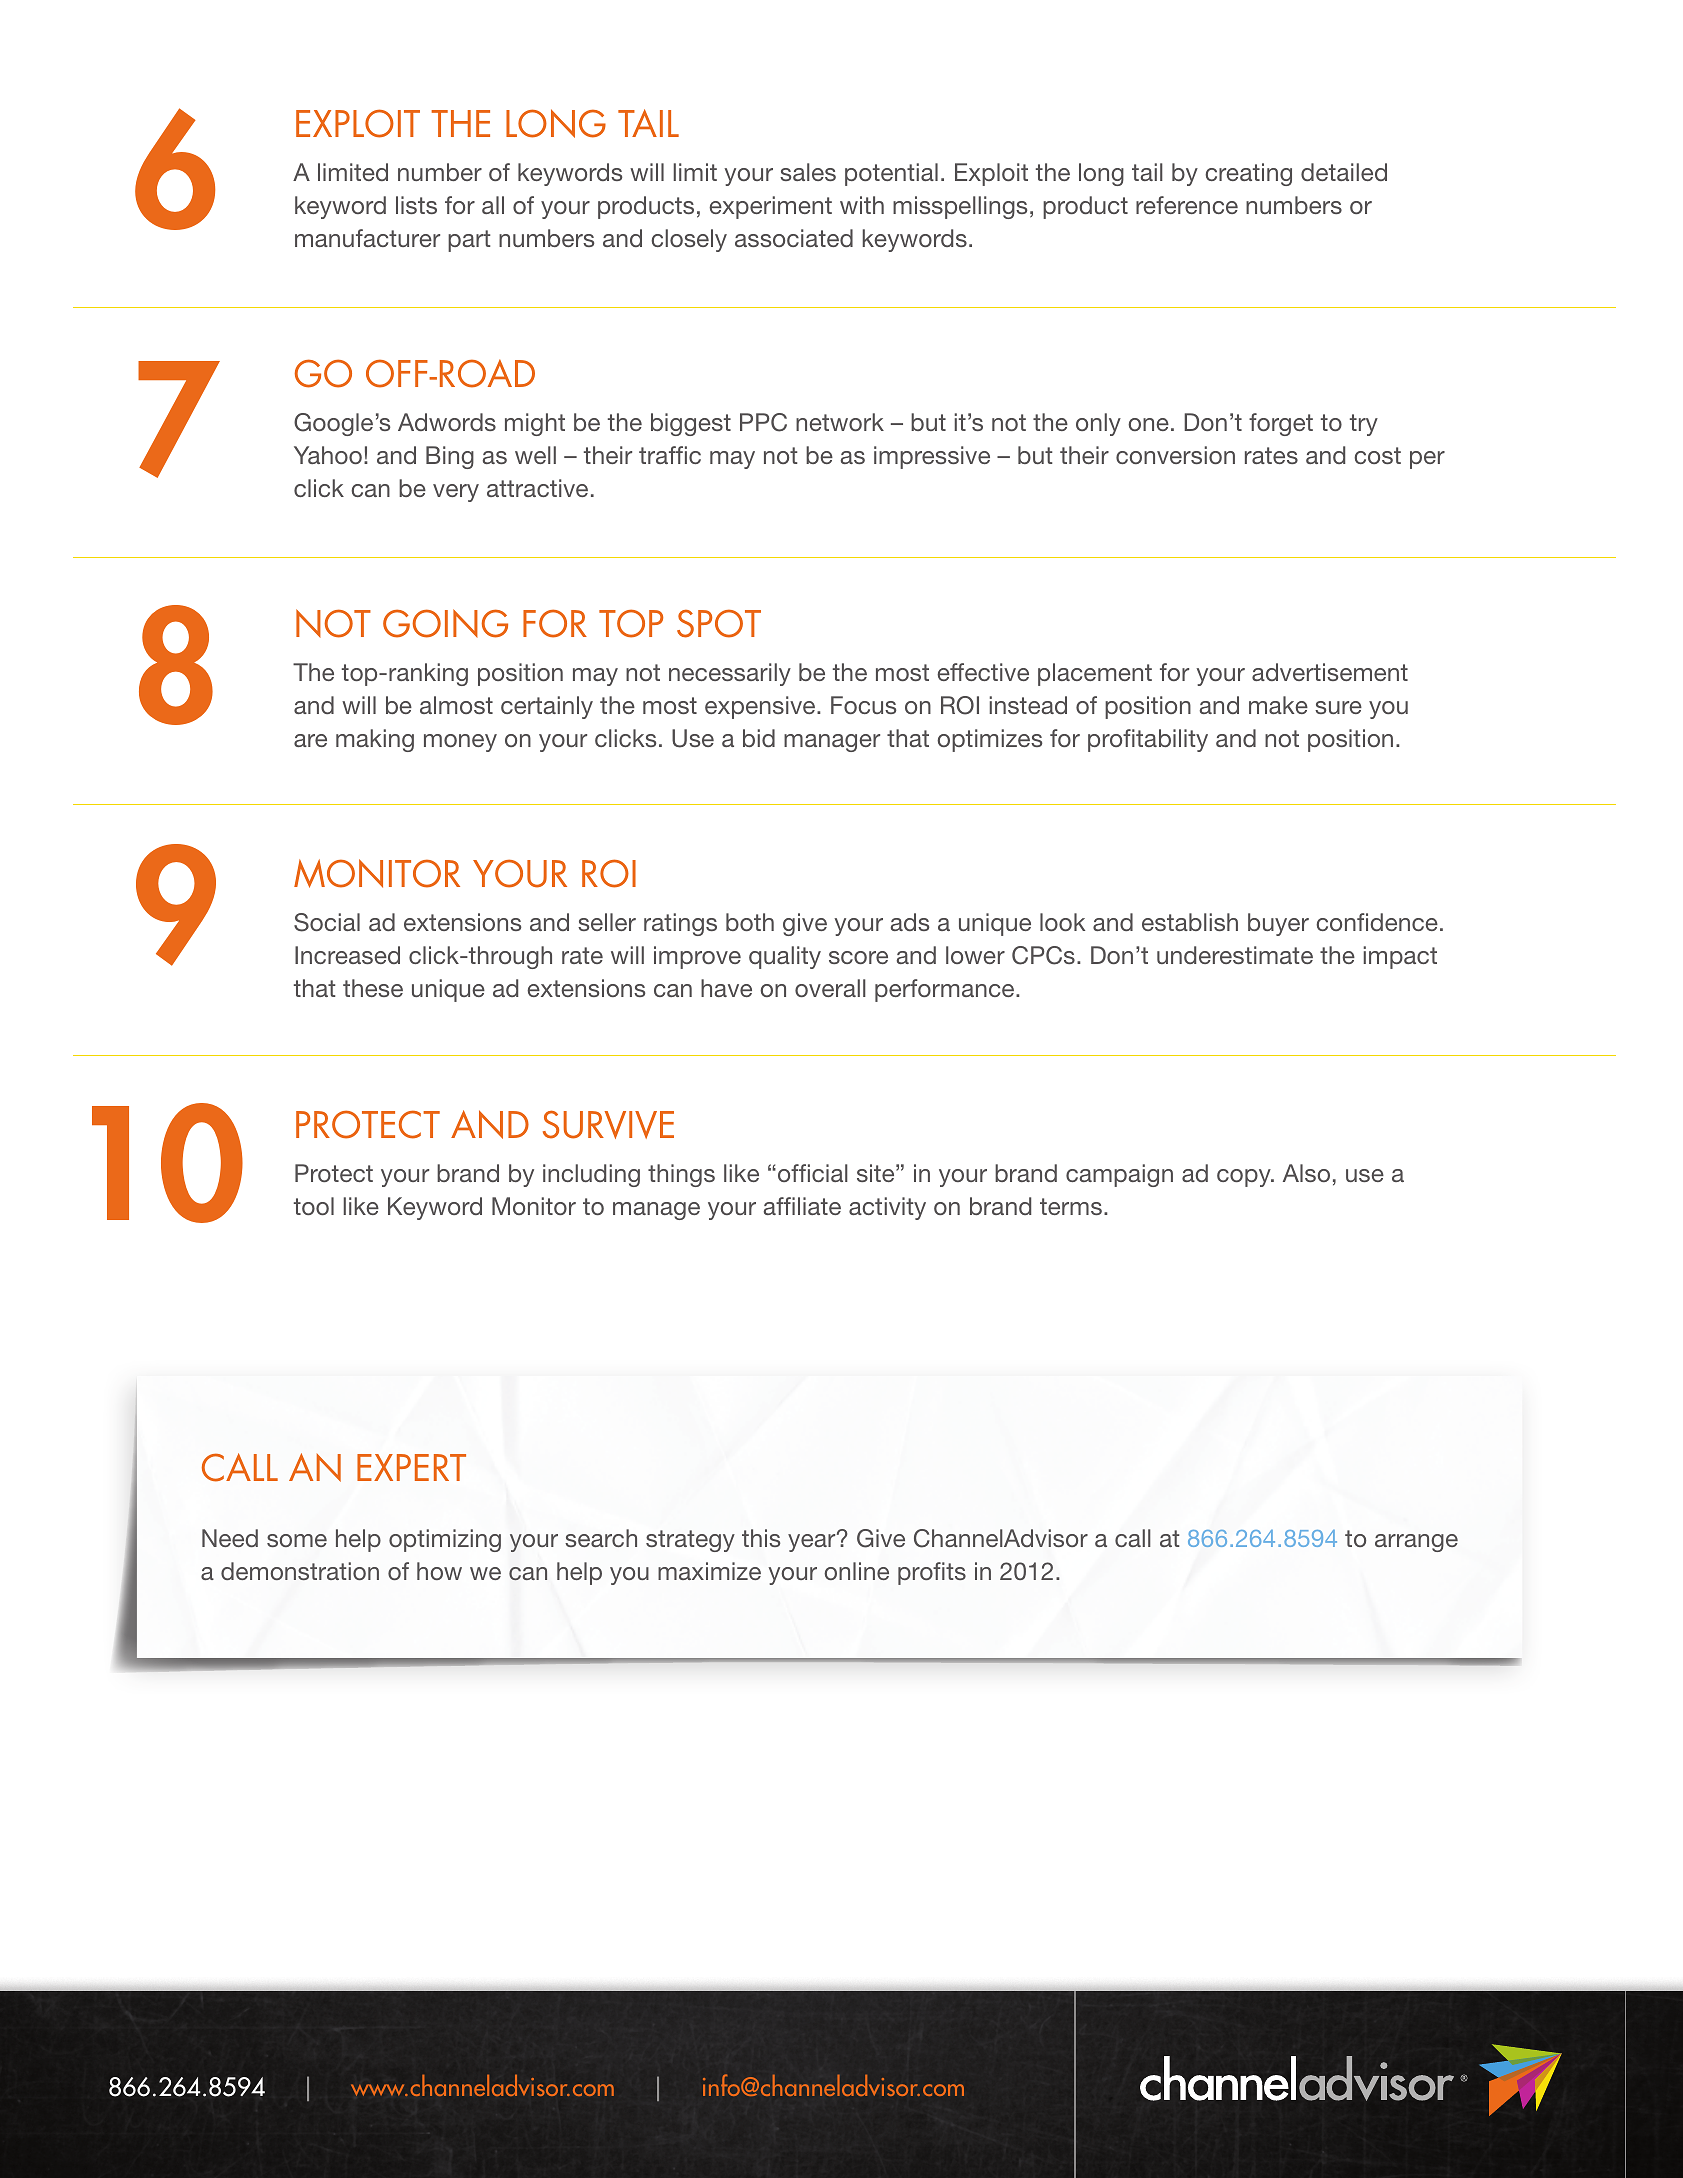 The width and height of the document is (1683, 2178). What do you see at coordinates (367, 238) in the document?
I see `manufacturer` at bounding box center [367, 238].
